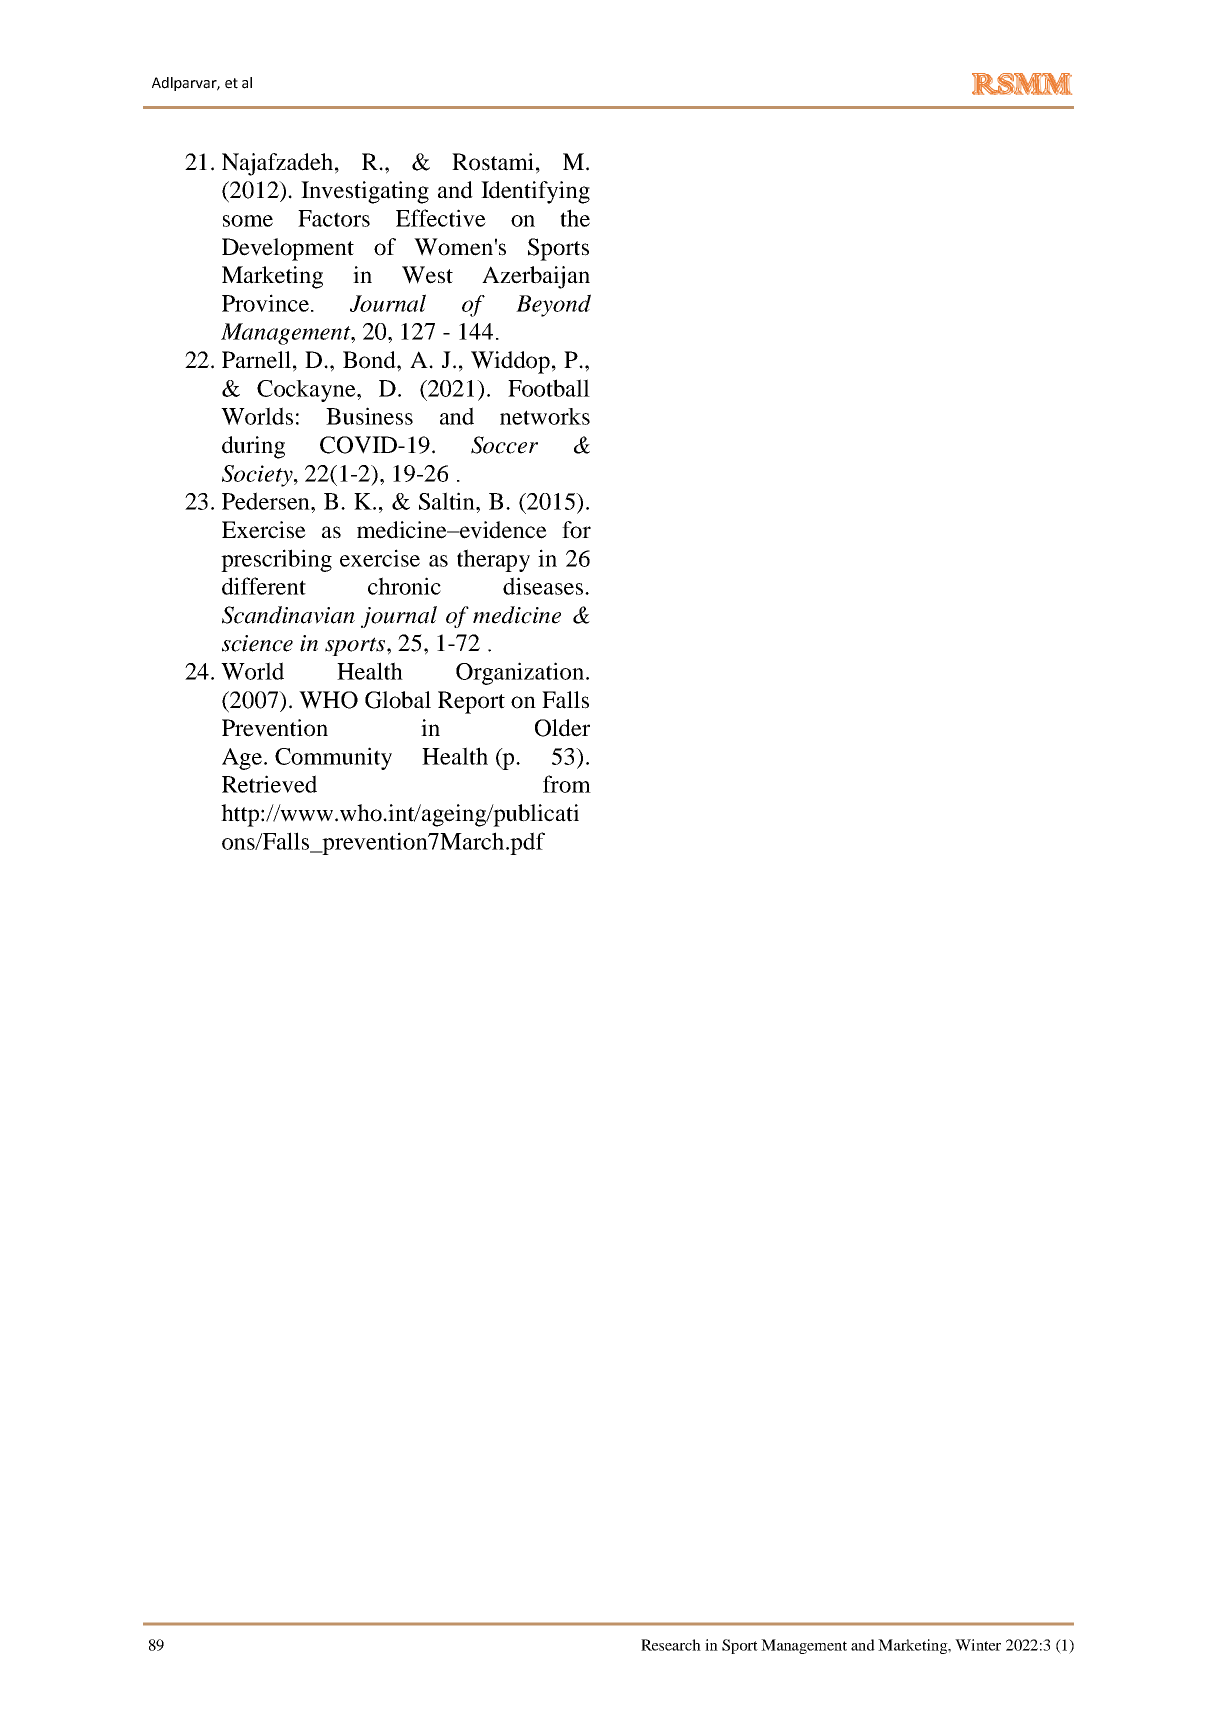 Image resolution: width=1222 pixels, height=1727 pixels. I want to click on Factors, so click(334, 218).
